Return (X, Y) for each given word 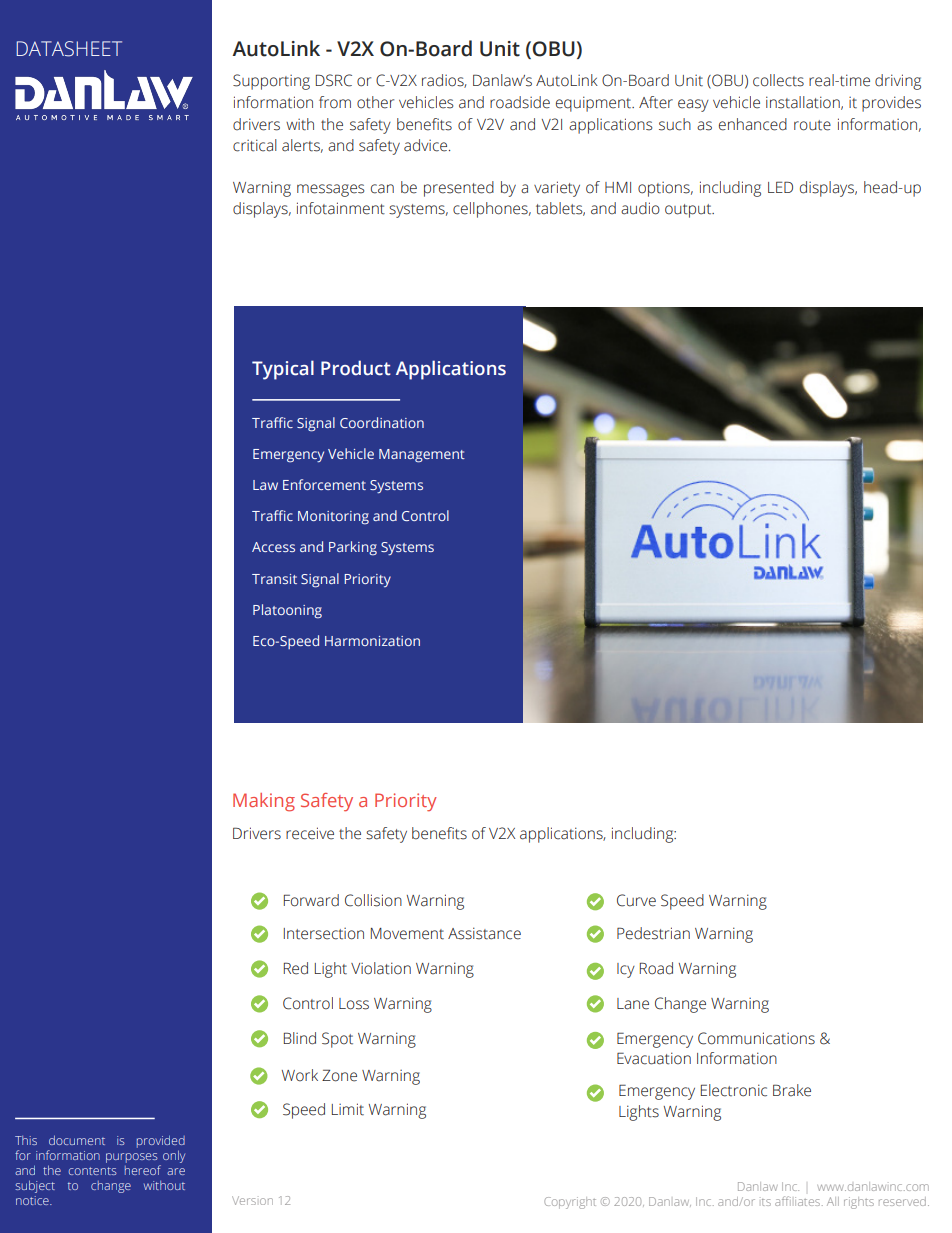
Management (422, 456)
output (689, 211)
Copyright (570, 1203)
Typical (283, 370)
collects (778, 80)
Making (264, 802)
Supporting (271, 82)
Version (252, 1200)
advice (427, 145)
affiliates (799, 1201)
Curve (636, 900)
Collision (373, 900)
